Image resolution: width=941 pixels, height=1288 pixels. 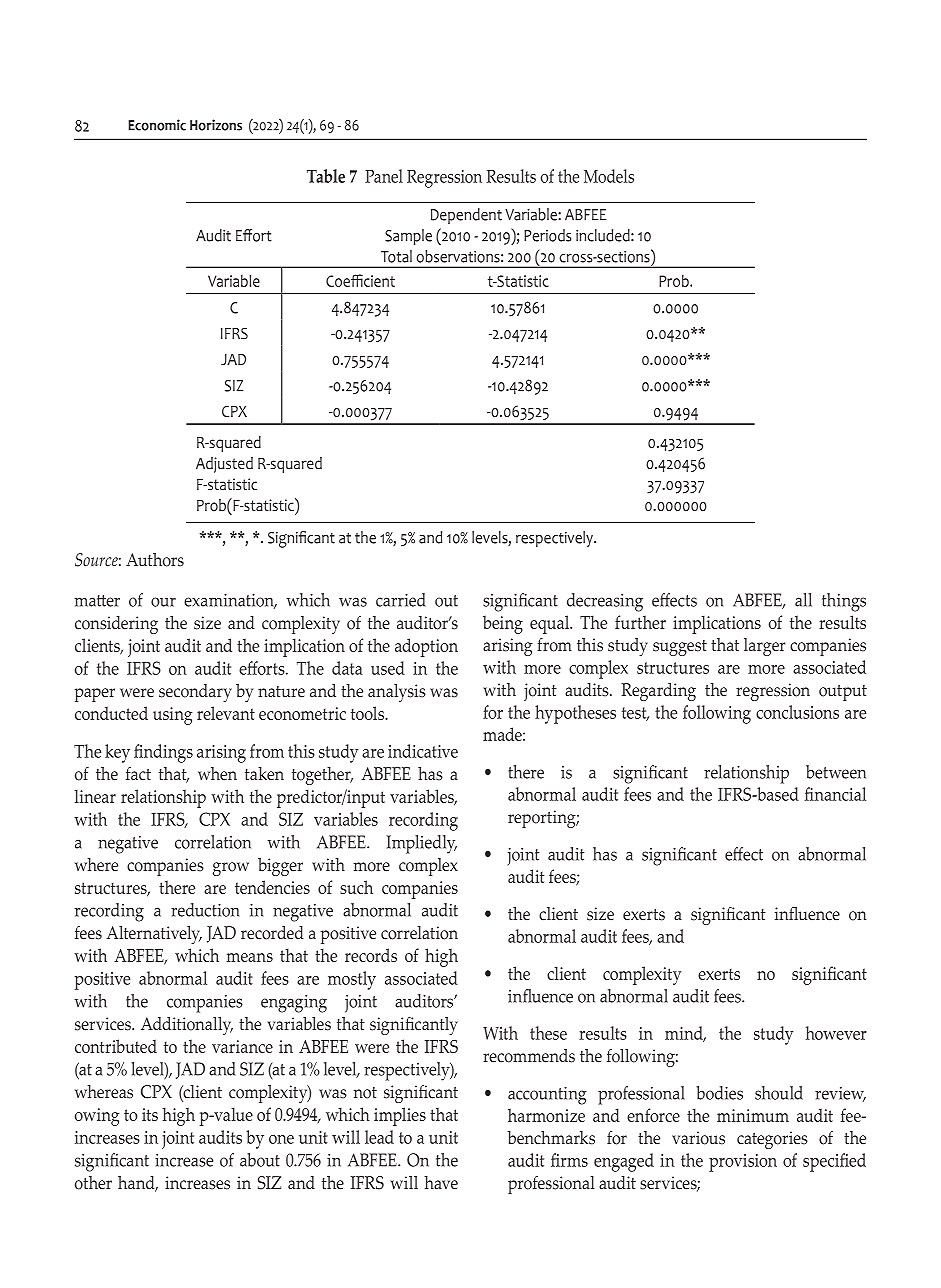 I want to click on financial, so click(x=835, y=794).
